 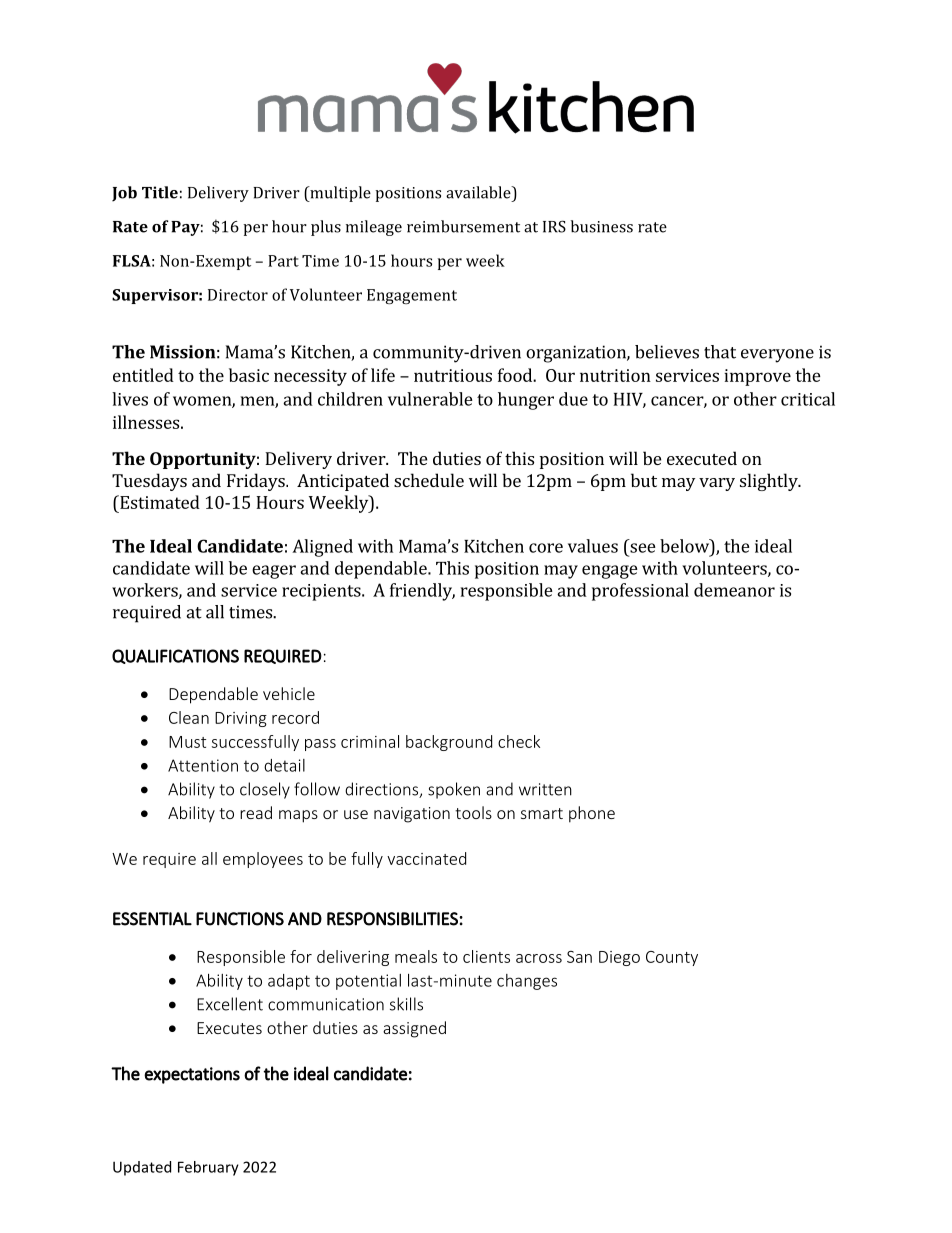 What do you see at coordinates (463, 226) in the screenshot?
I see `reimbursement` at bounding box center [463, 226].
